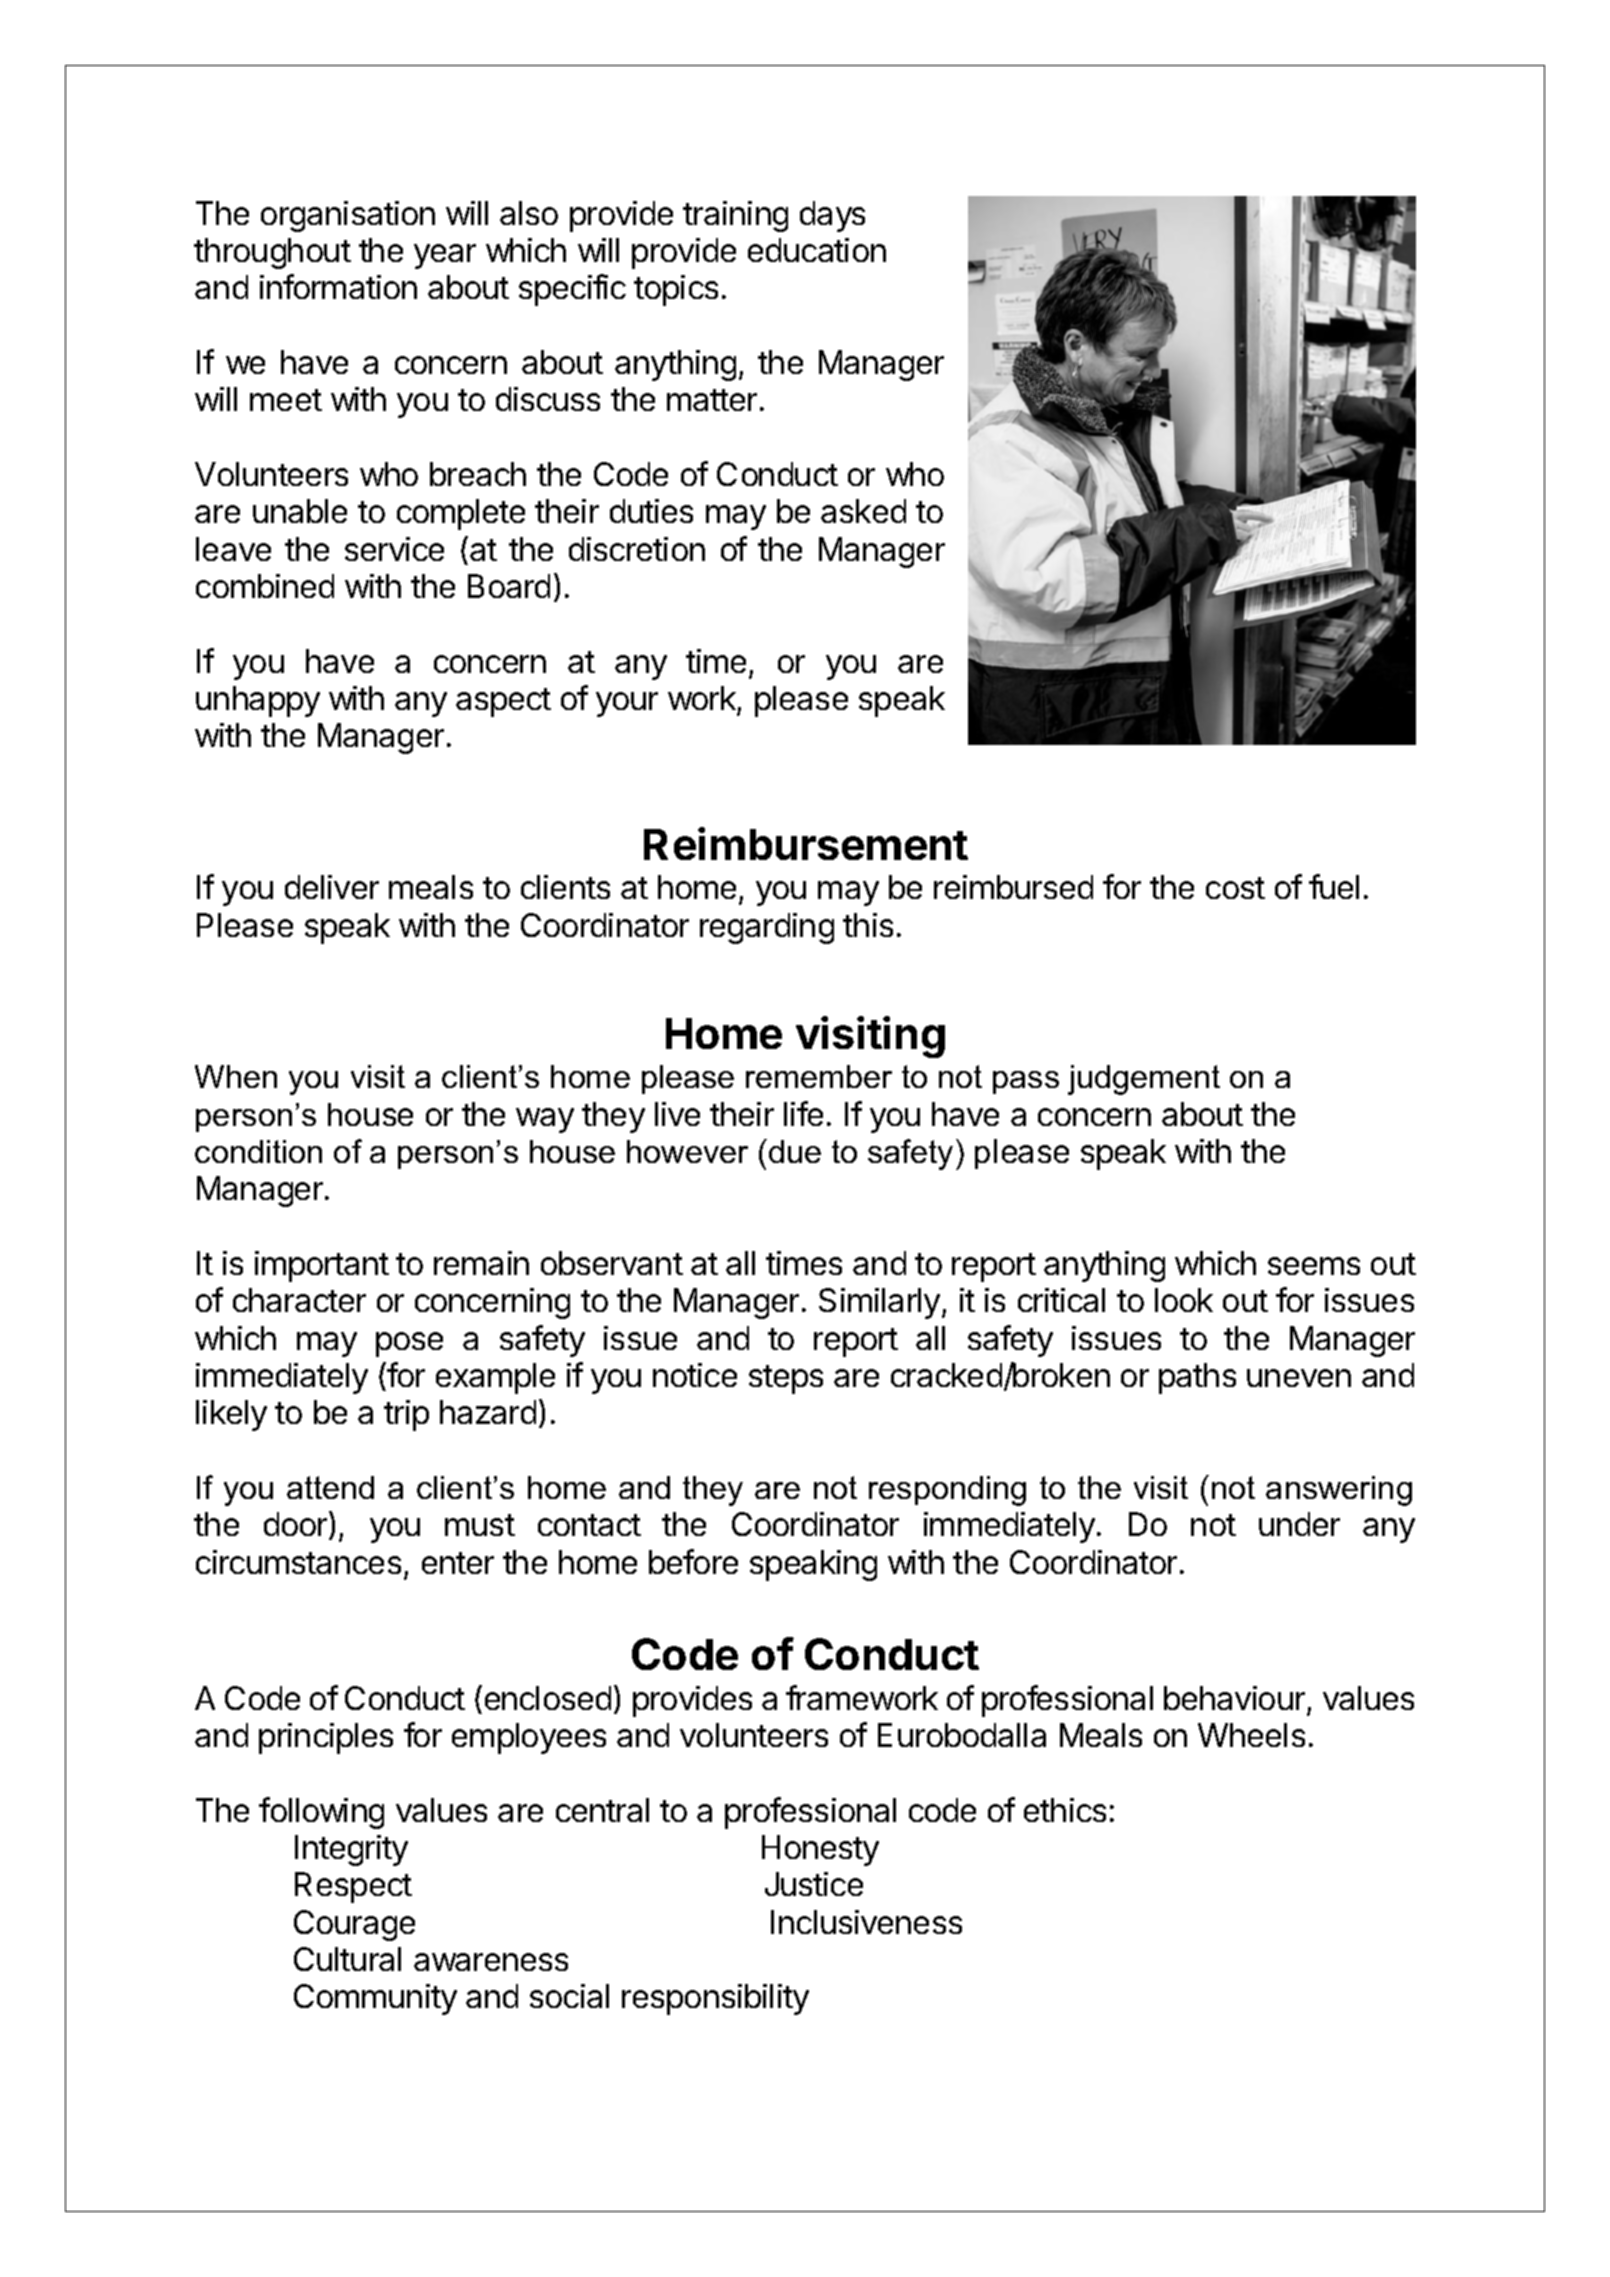 Image resolution: width=1610 pixels, height=2277 pixels. I want to click on judgement, so click(1144, 1080).
